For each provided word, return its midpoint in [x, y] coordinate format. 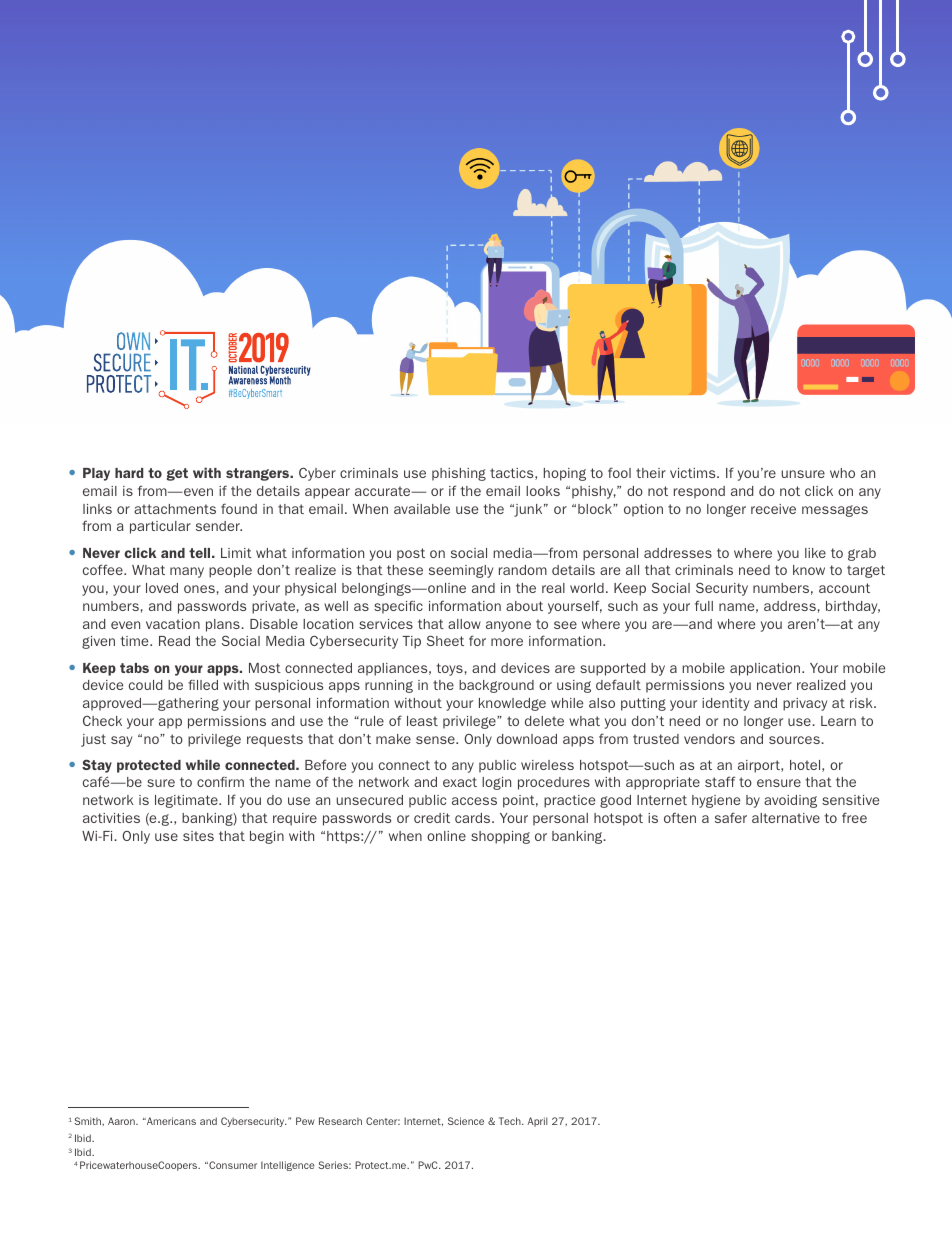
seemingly [461, 571]
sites [198, 836]
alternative [786, 818]
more [507, 642]
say [121, 741]
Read [174, 641]
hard [129, 473]
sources [795, 740]
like [815, 553]
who [842, 473]
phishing [459, 474]
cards [474, 818]
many [187, 572]
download [527, 739]
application [766, 669]
